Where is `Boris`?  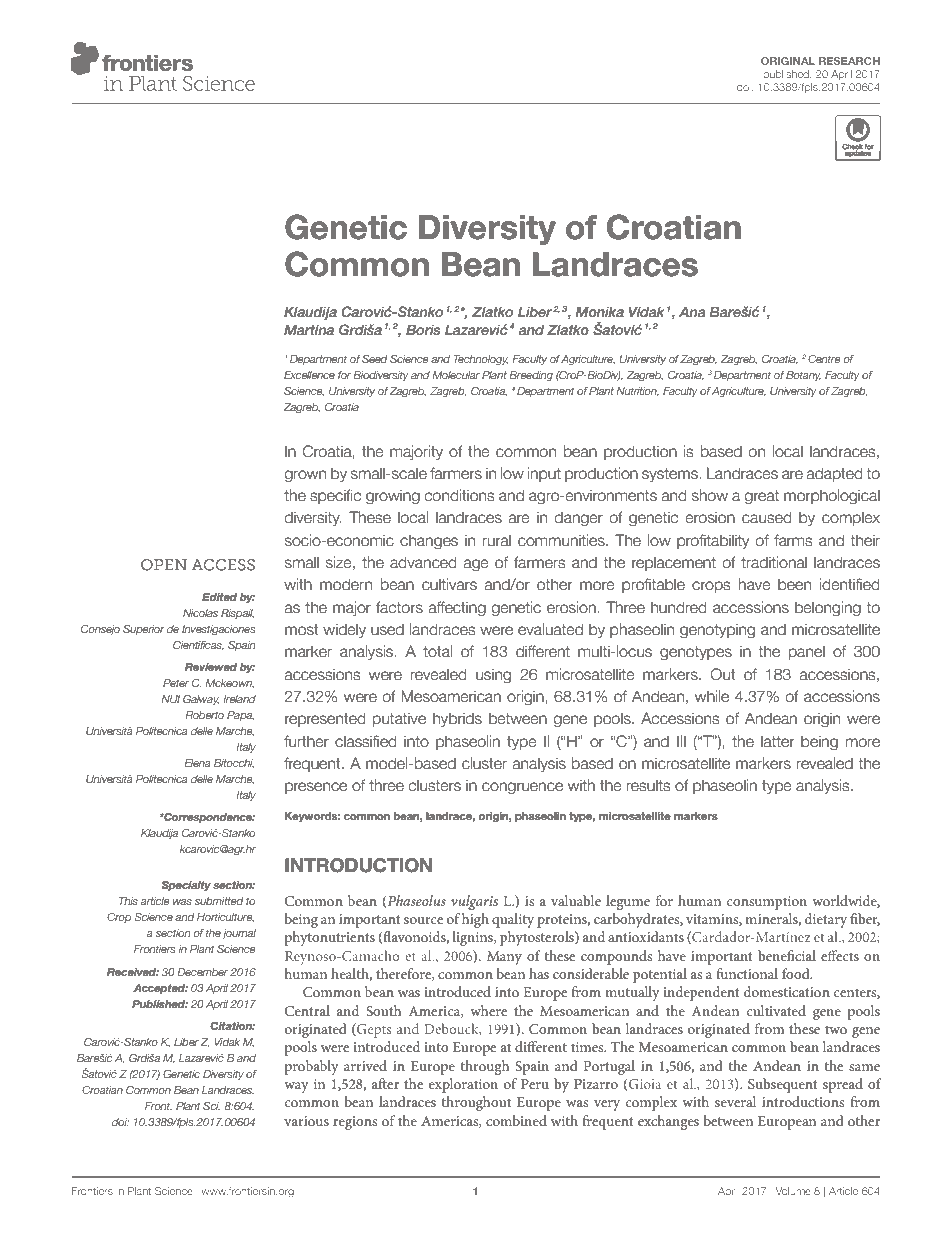
Boris is located at coordinates (423, 329).
